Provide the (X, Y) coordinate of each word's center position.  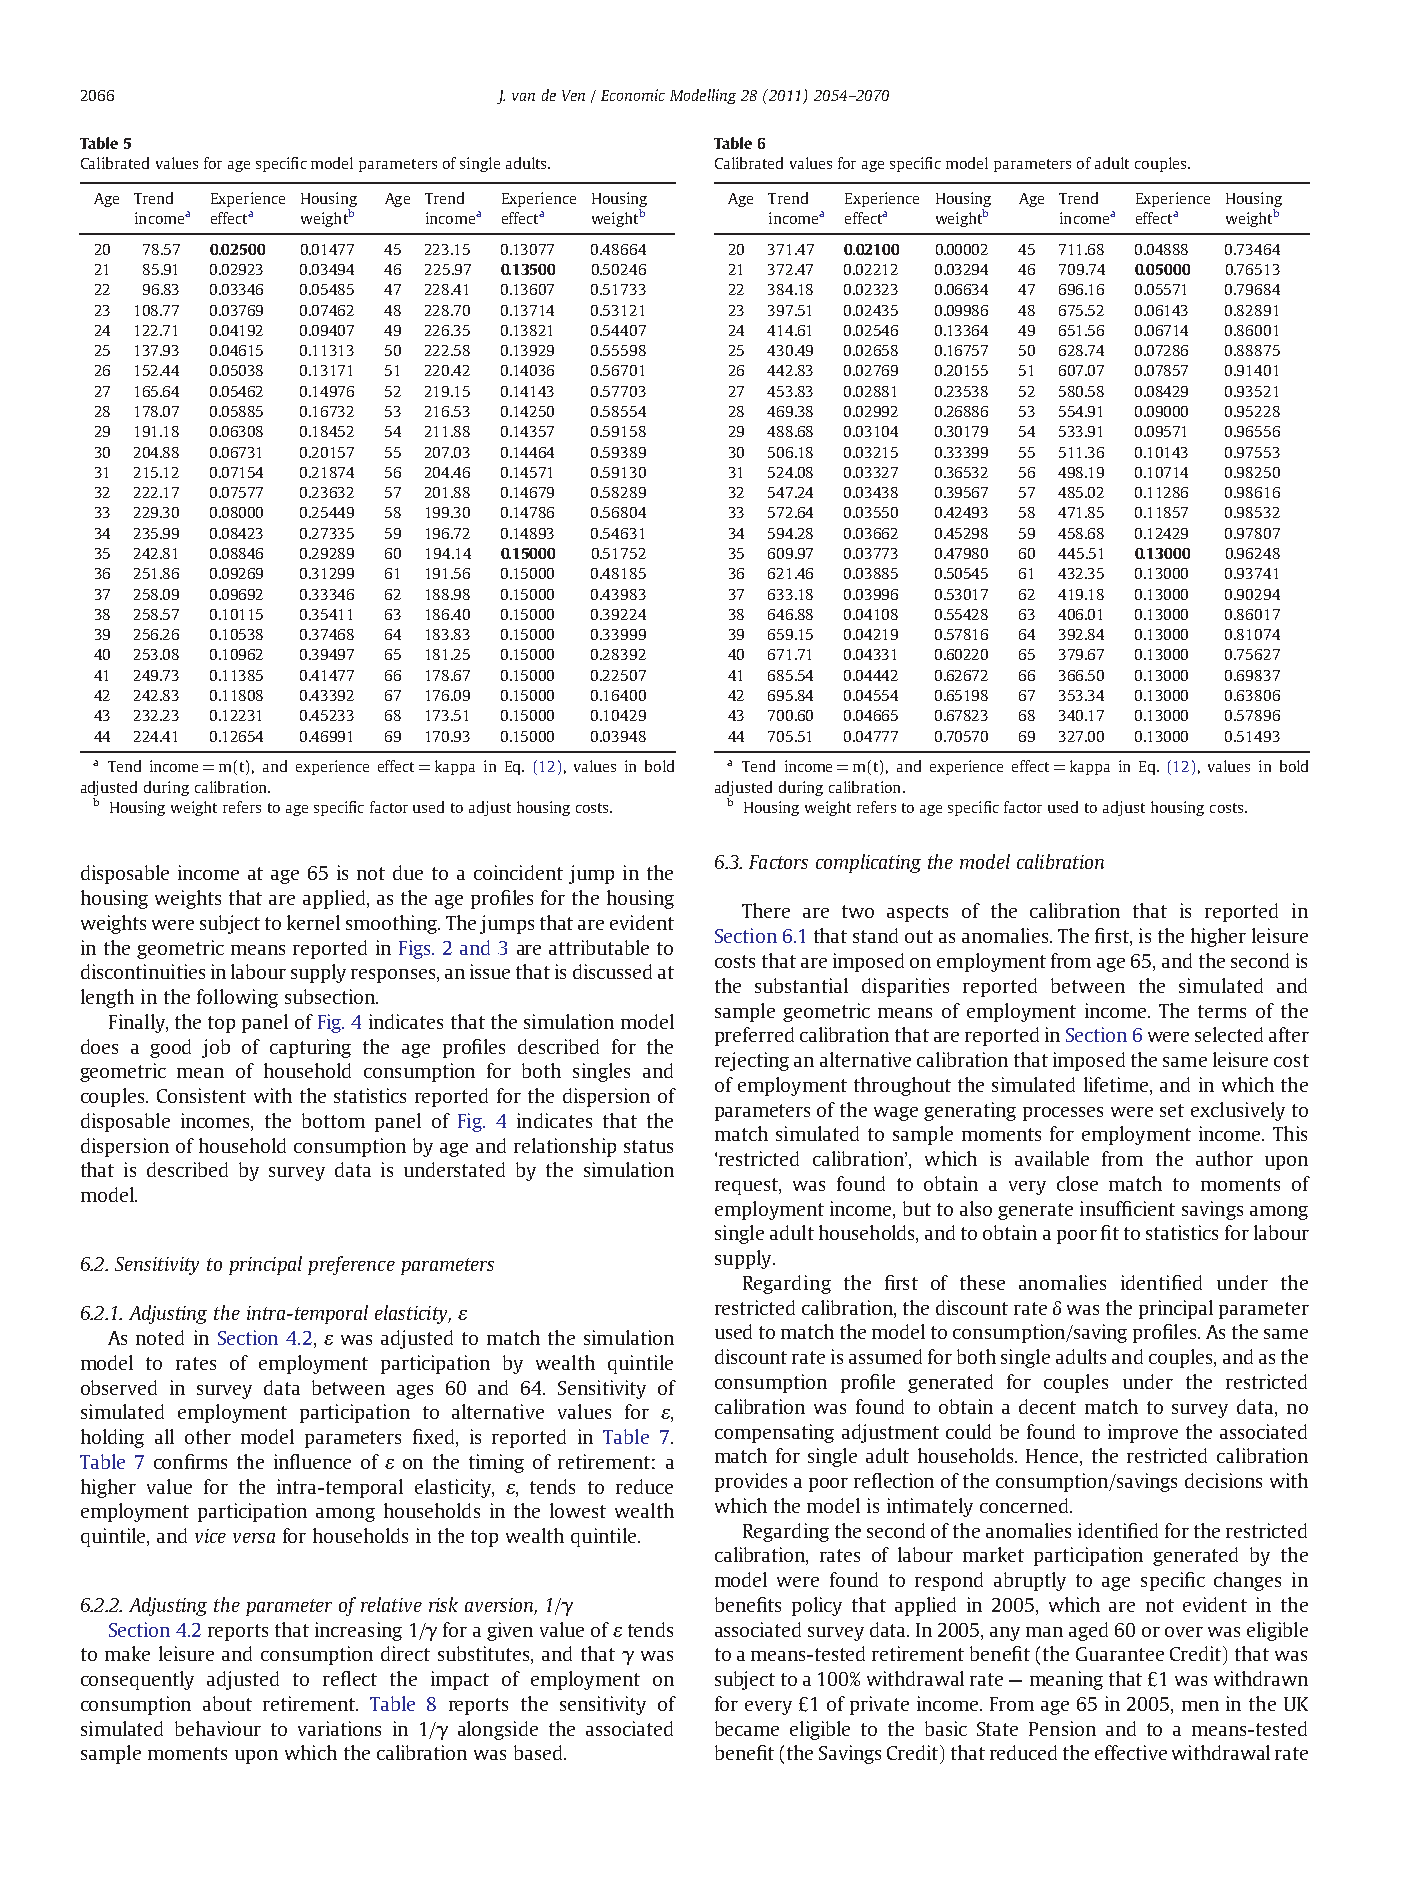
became (747, 1728)
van (523, 97)
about (227, 1703)
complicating (868, 863)
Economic (633, 95)
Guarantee (1120, 1654)
